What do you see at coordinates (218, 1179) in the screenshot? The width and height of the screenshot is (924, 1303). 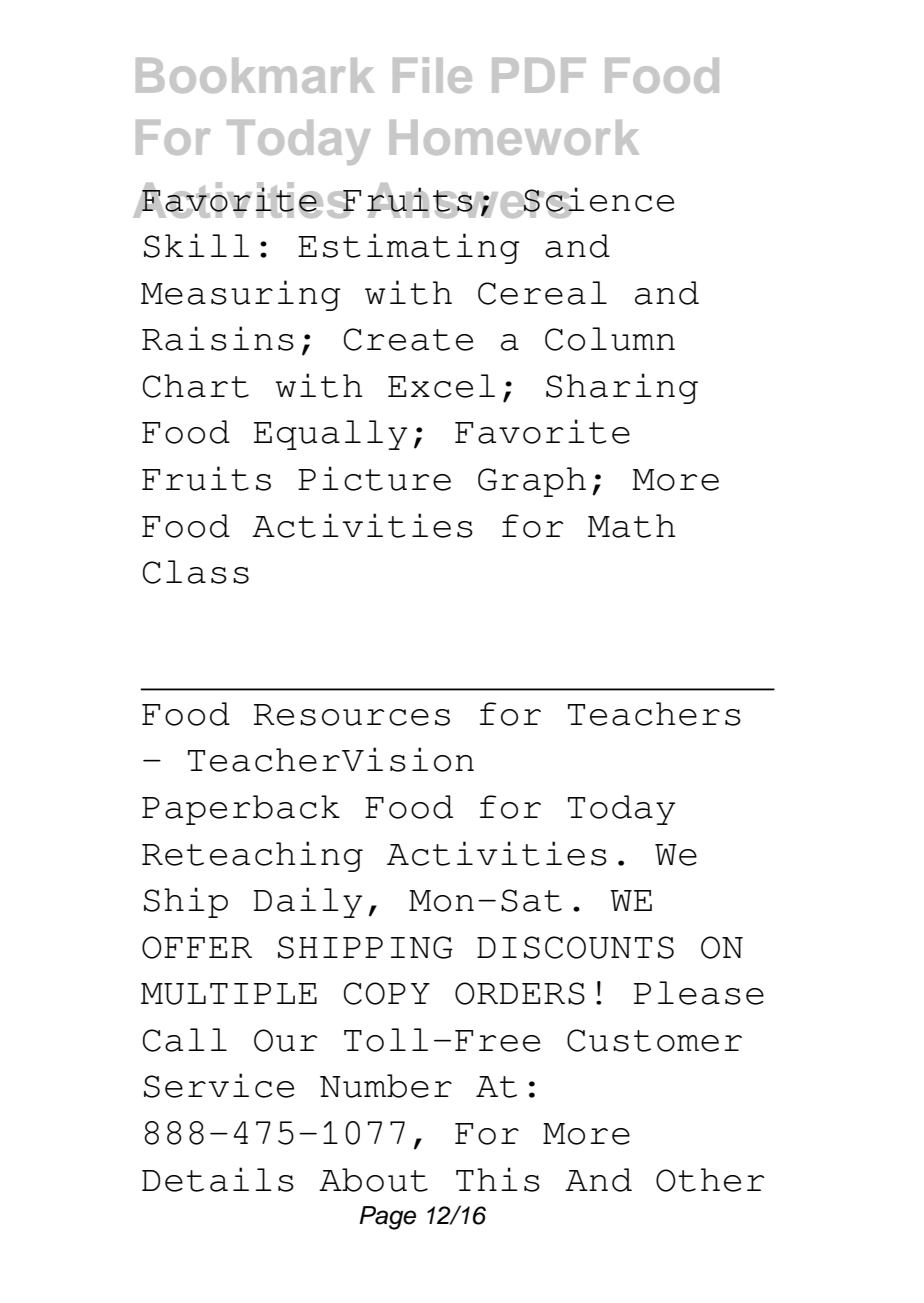 I see `Details` at bounding box center [218, 1179].
